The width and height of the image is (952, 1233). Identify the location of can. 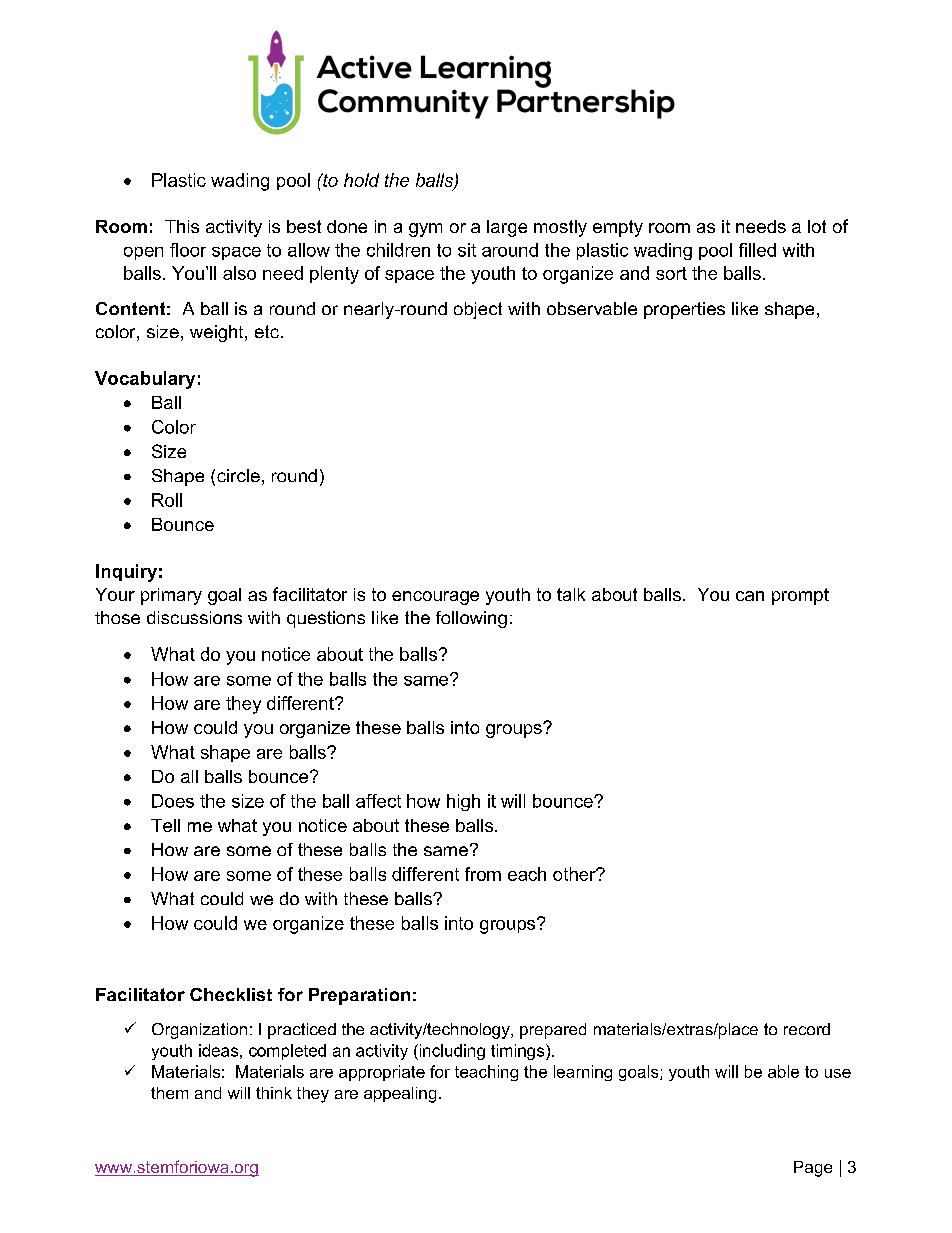
(750, 596).
